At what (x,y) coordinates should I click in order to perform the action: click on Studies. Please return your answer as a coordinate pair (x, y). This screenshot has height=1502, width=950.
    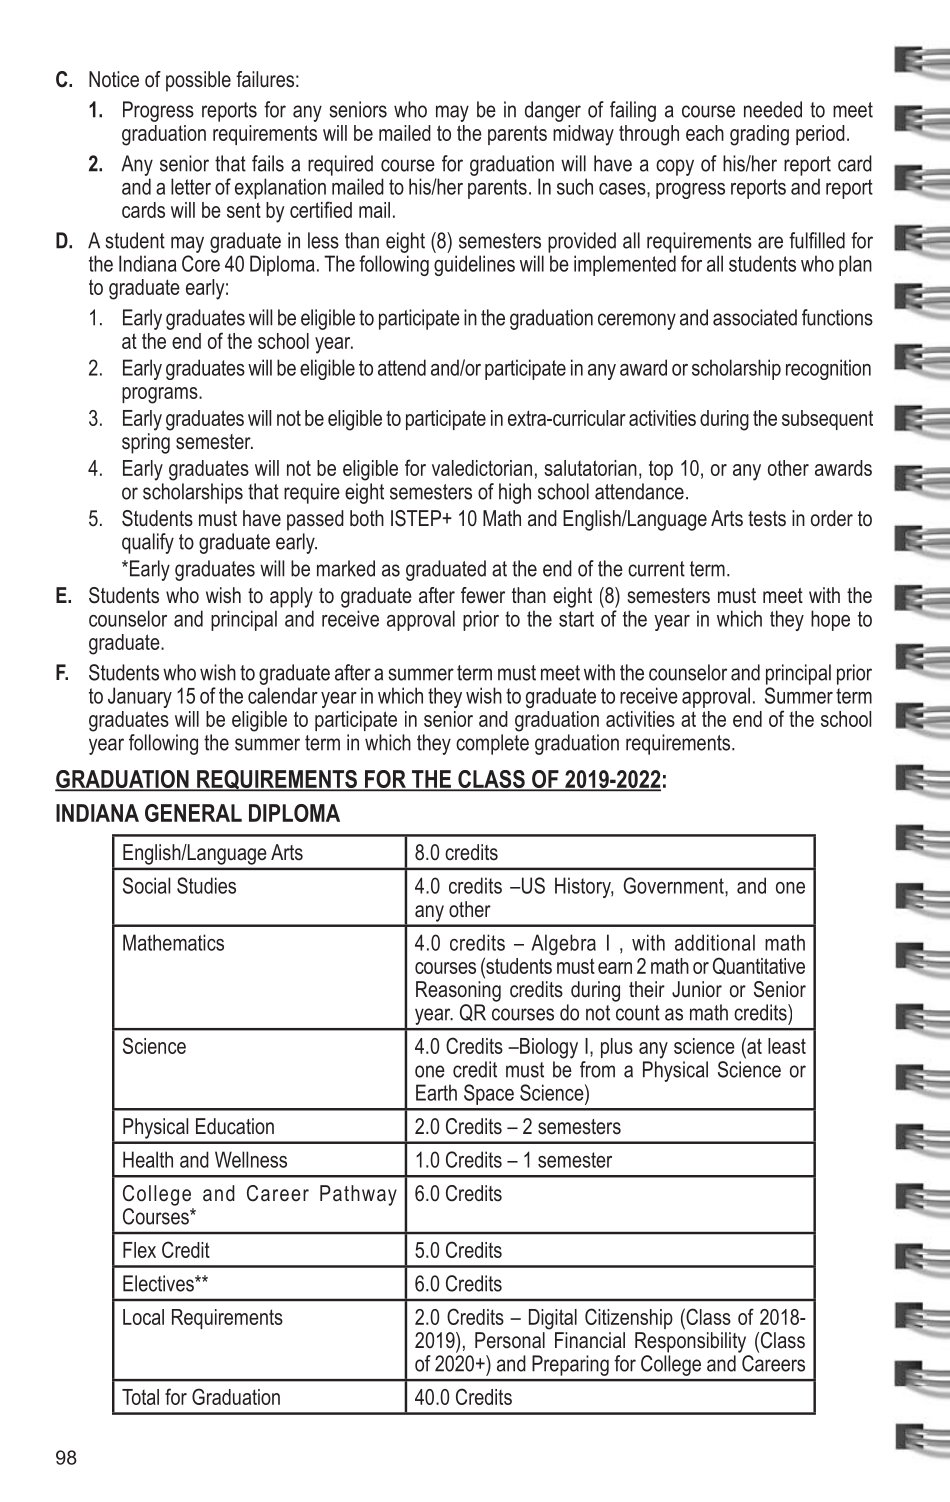
    Looking at the image, I should click on (206, 885).
